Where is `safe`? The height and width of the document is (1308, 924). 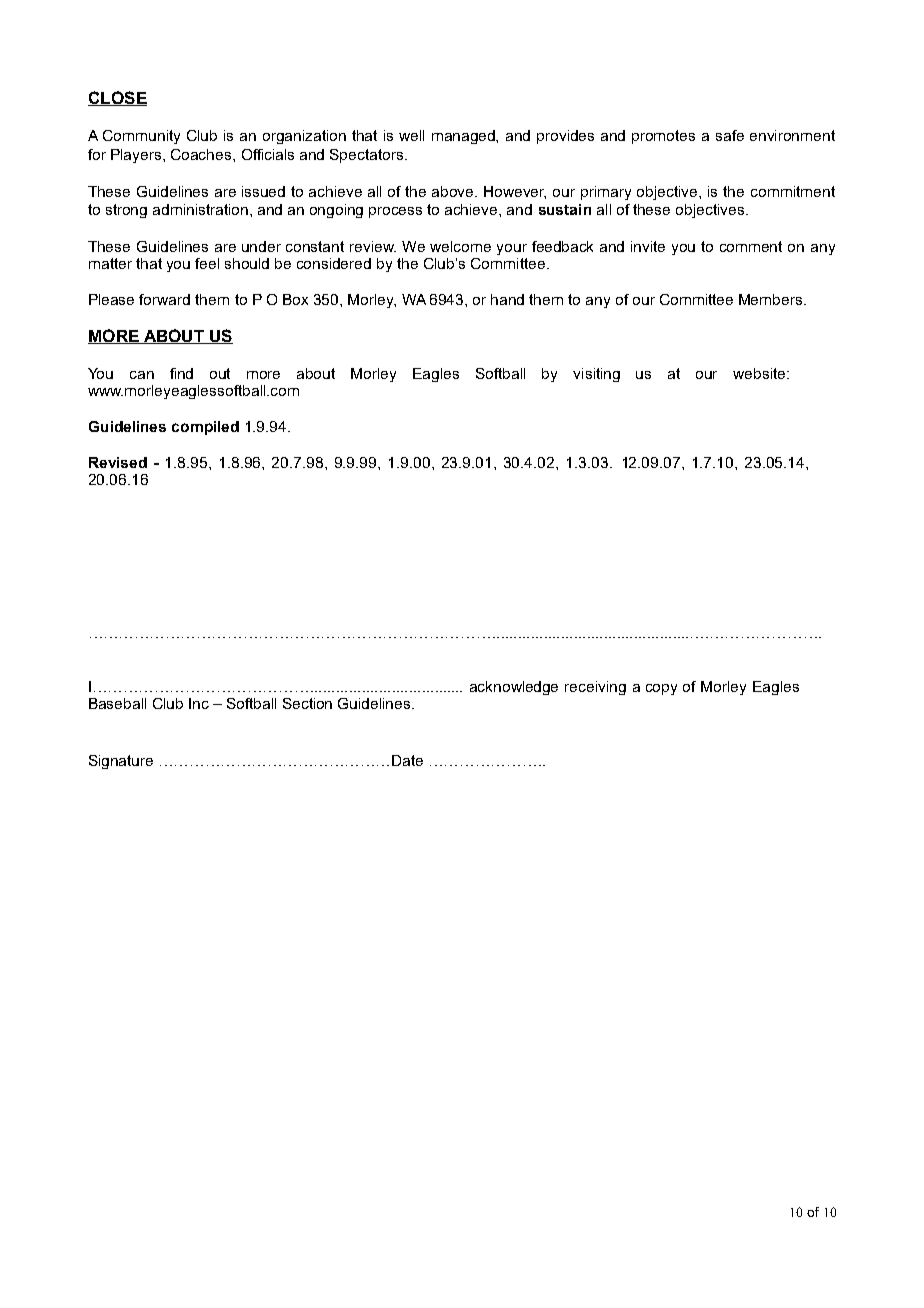
safe is located at coordinates (730, 135).
